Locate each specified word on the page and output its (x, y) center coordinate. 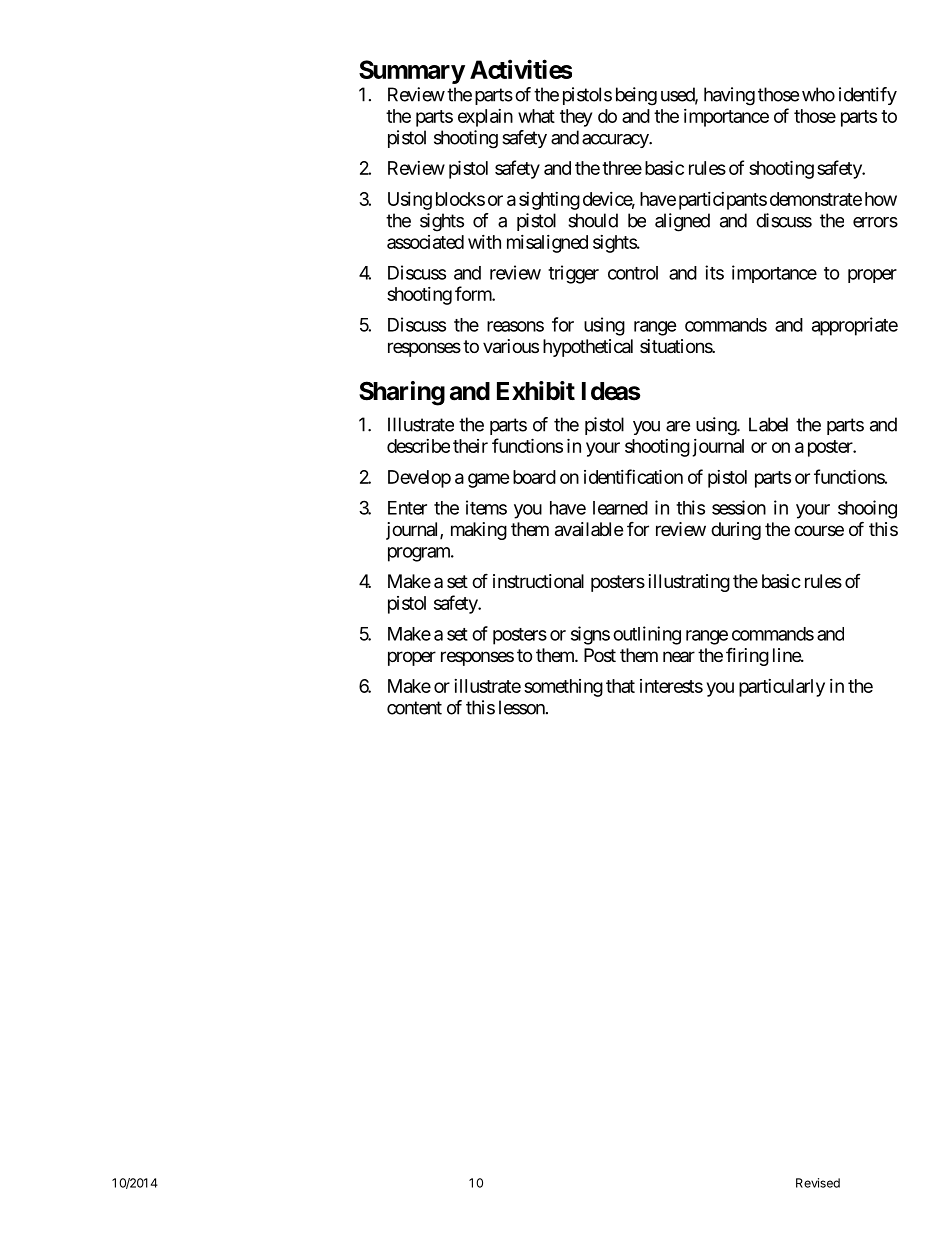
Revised (818, 1183)
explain (485, 118)
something (563, 688)
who (818, 94)
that (620, 686)
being (636, 96)
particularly (782, 688)
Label (768, 424)
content (414, 708)
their (470, 446)
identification (633, 476)
